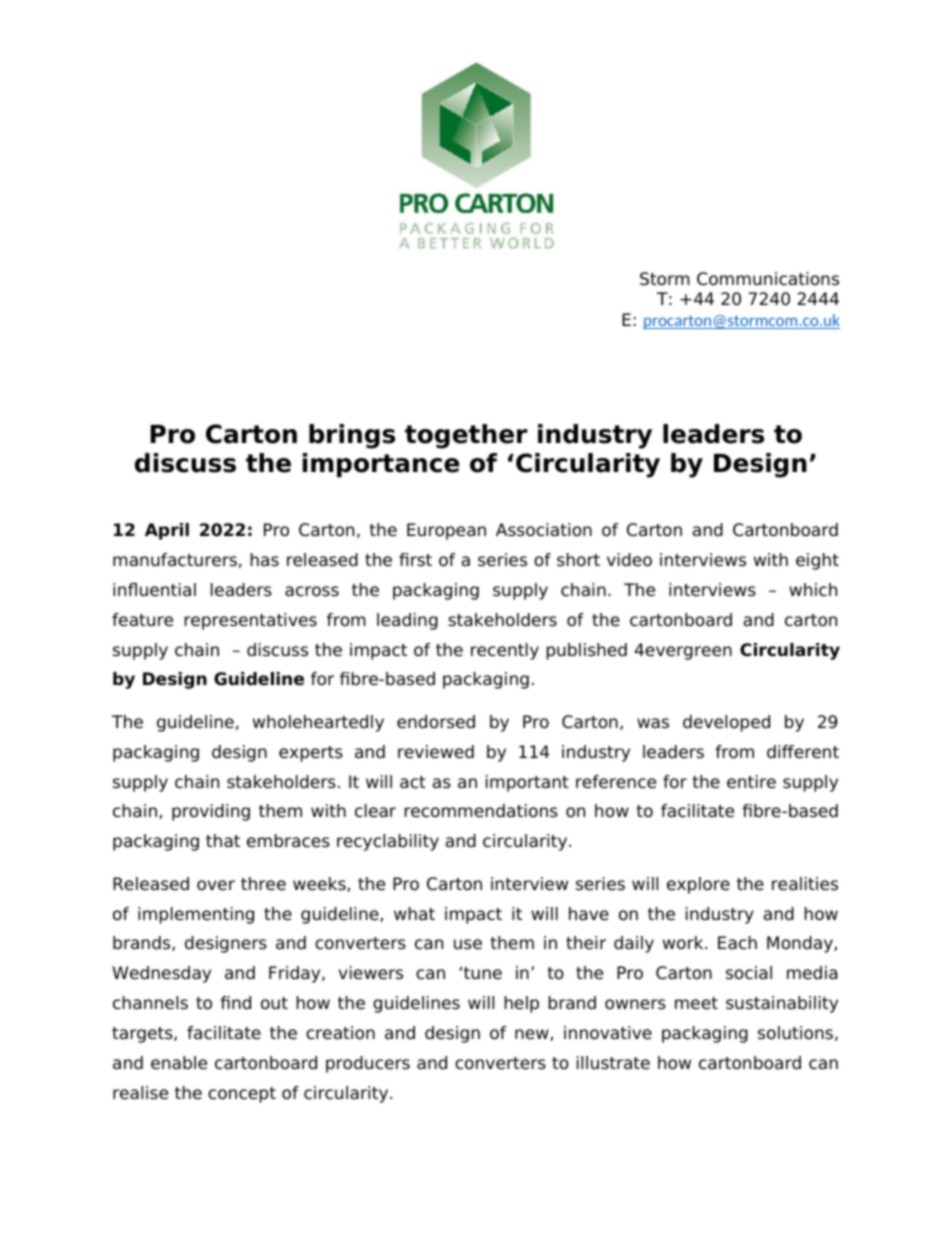  What do you see at coordinates (466, 436) in the image?
I see `together` at bounding box center [466, 436].
